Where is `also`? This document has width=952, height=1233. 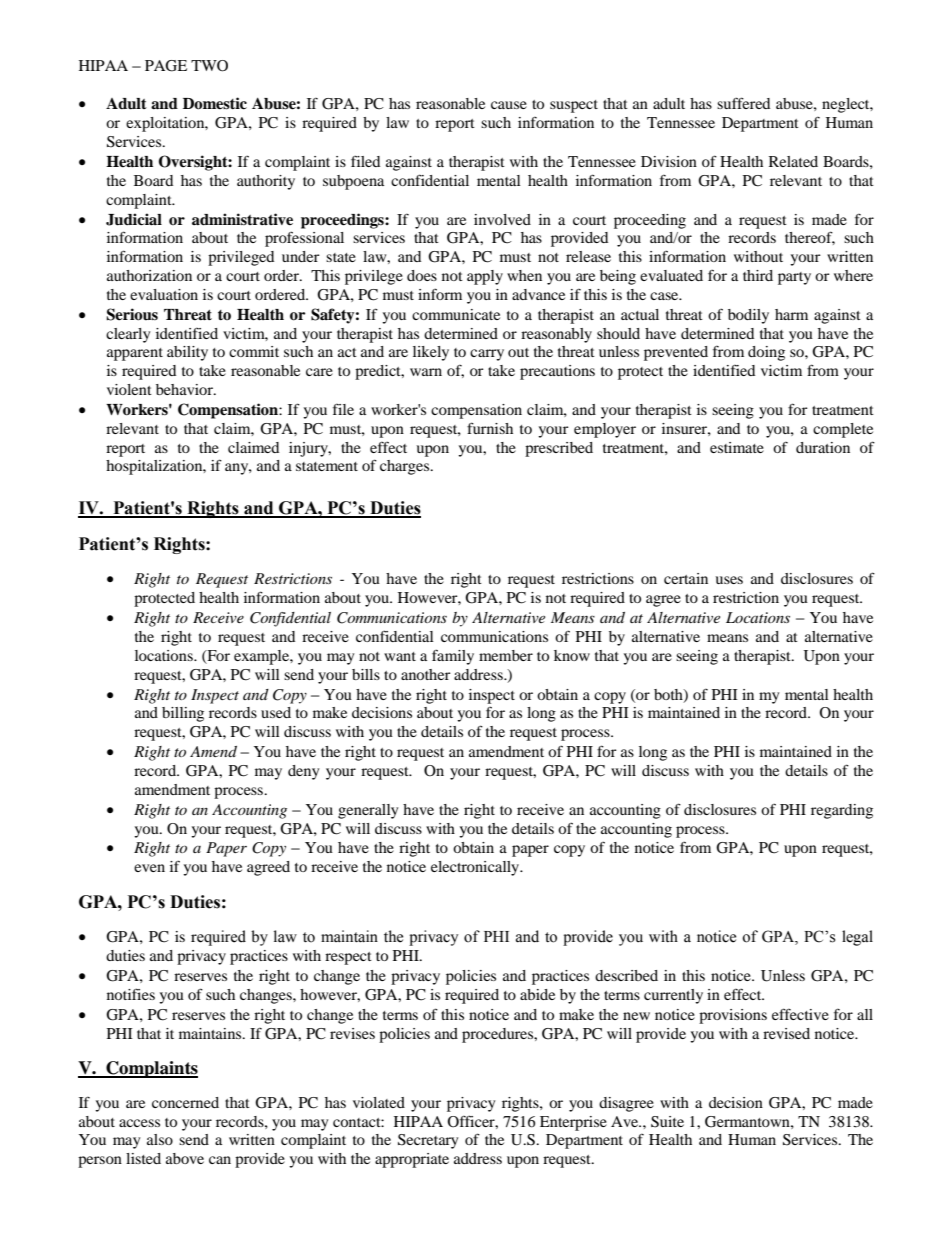 also is located at coordinates (160, 1139).
